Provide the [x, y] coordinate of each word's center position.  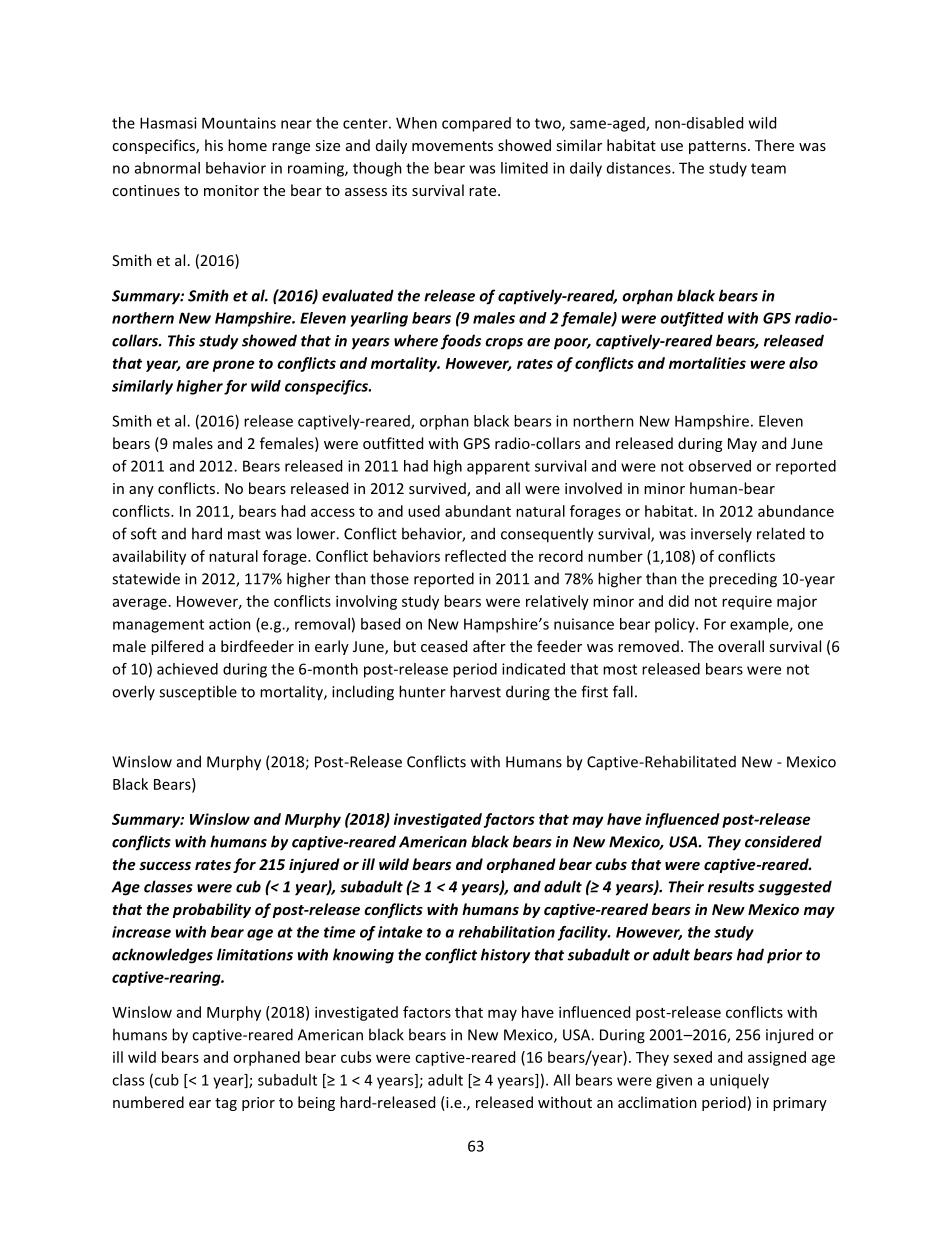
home [247, 145]
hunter [422, 691]
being [316, 1103]
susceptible [198, 693]
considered [783, 841]
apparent [498, 468]
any [141, 491]
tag [226, 1104]
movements [452, 146]
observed [719, 466]
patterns [717, 147]
